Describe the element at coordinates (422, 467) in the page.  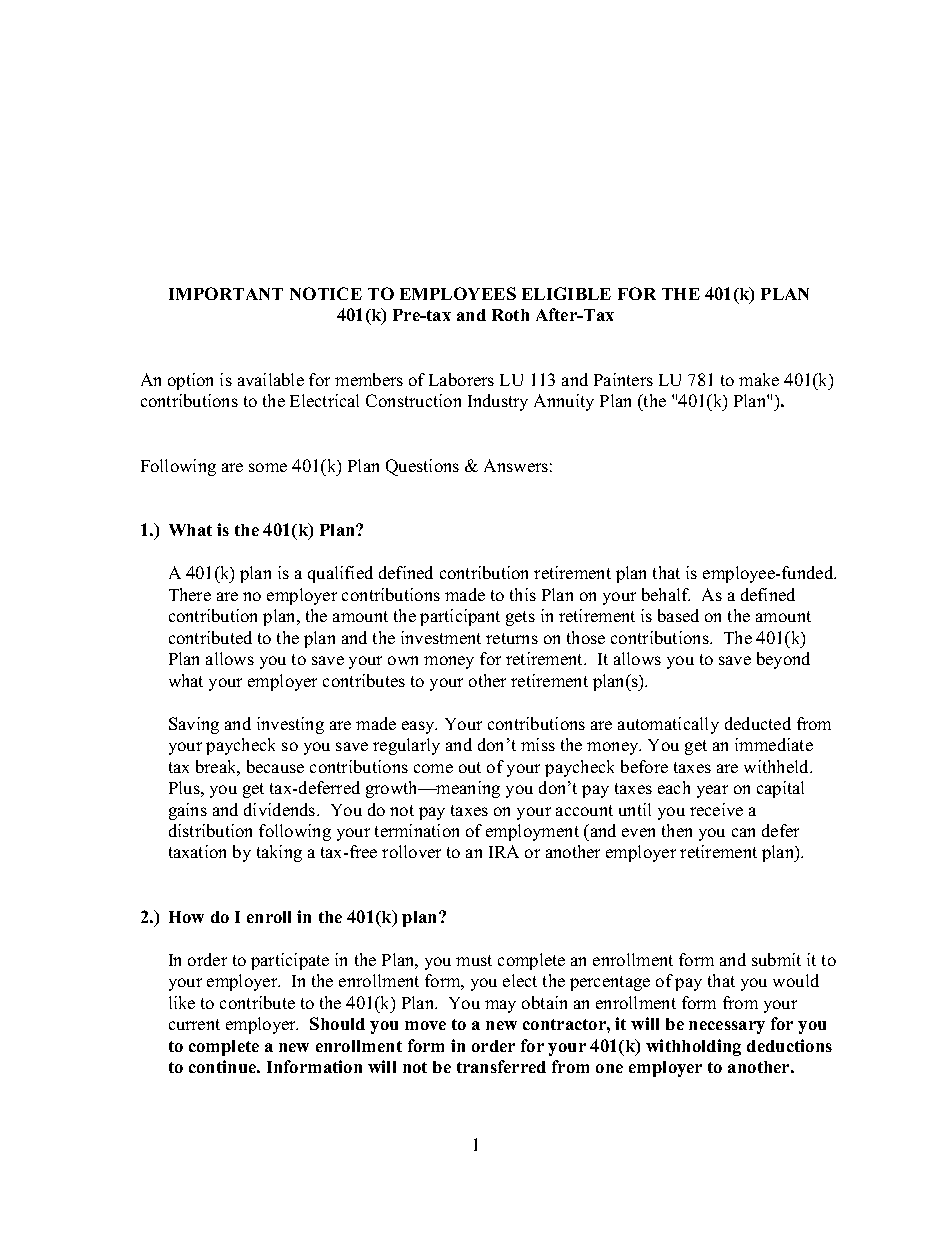
I see `Questions` at that location.
